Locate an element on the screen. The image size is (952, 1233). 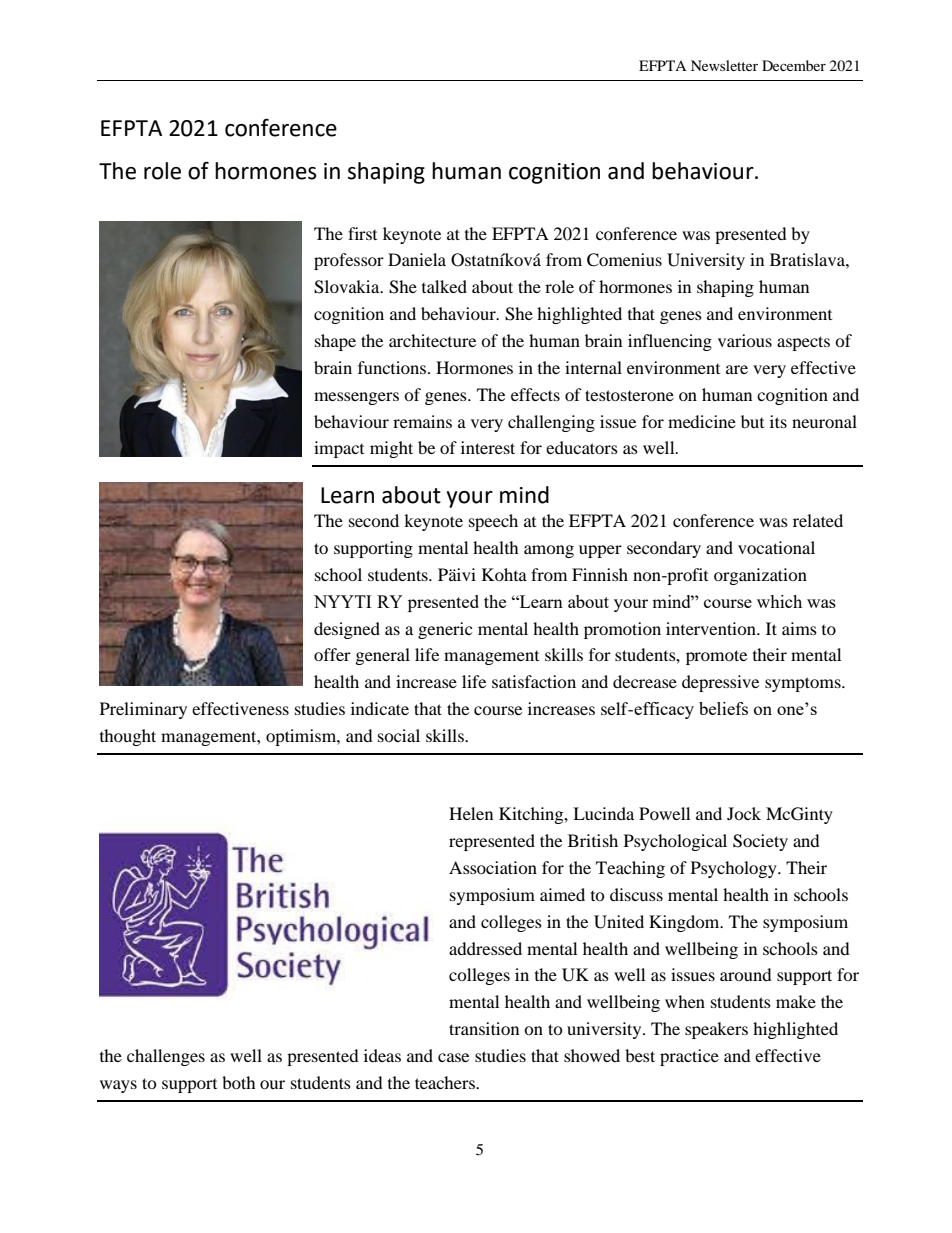
Newsletter is located at coordinates (724, 65).
